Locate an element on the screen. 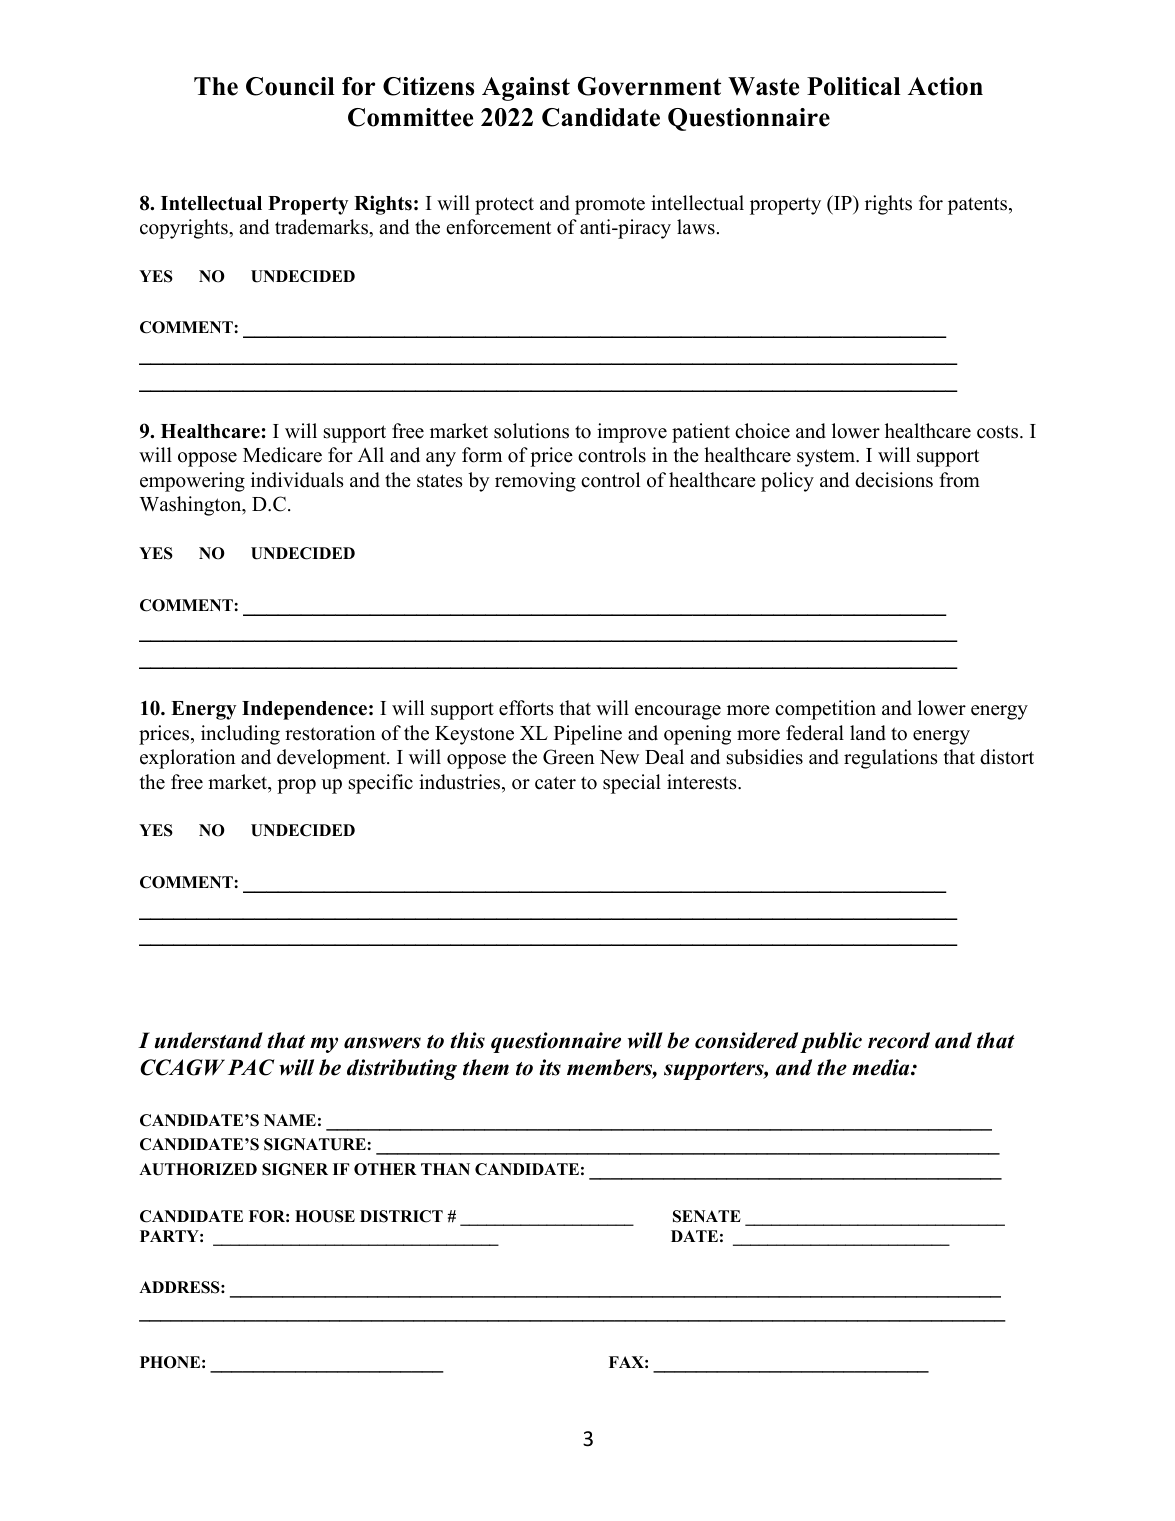 This screenshot has height=1521, width=1175. SIGNER is located at coordinates (295, 1169).
